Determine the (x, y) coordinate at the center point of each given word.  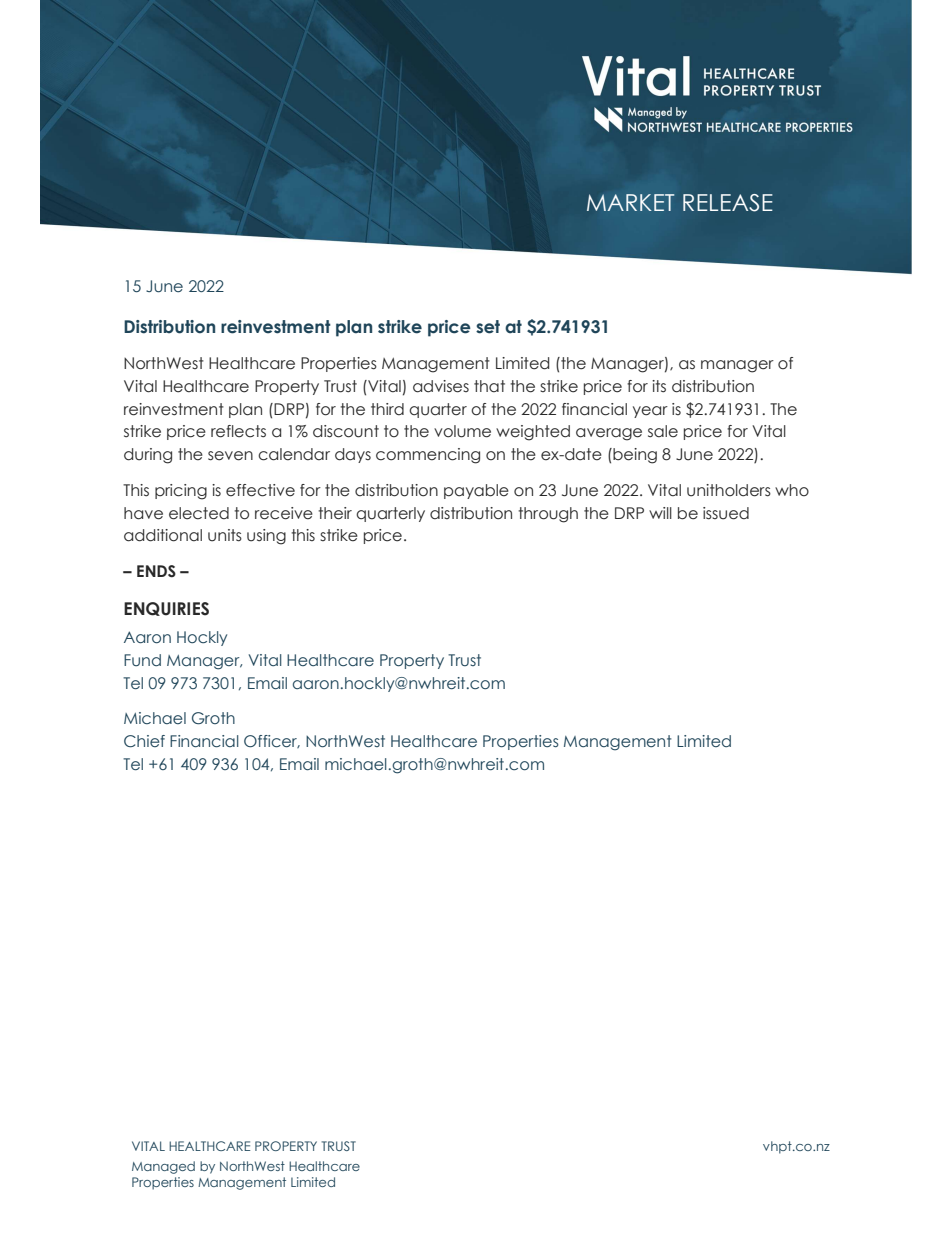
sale (663, 431)
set (488, 327)
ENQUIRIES (166, 609)
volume (462, 431)
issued (726, 513)
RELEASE (728, 203)
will (660, 513)
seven (230, 456)
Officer (272, 741)
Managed (163, 1167)
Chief (144, 741)
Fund (142, 660)
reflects (238, 431)
